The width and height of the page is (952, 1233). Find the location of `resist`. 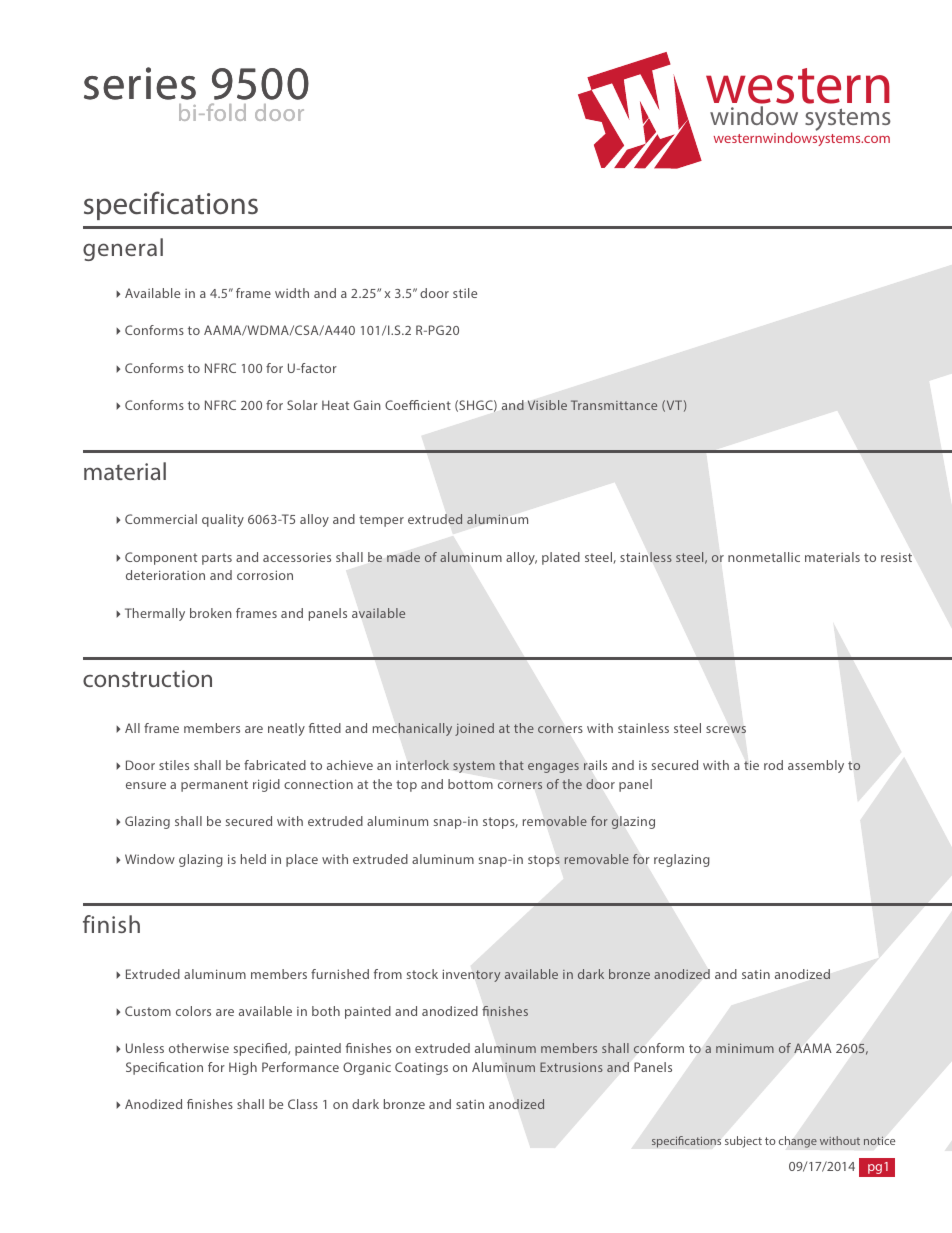

resist is located at coordinates (896, 557).
